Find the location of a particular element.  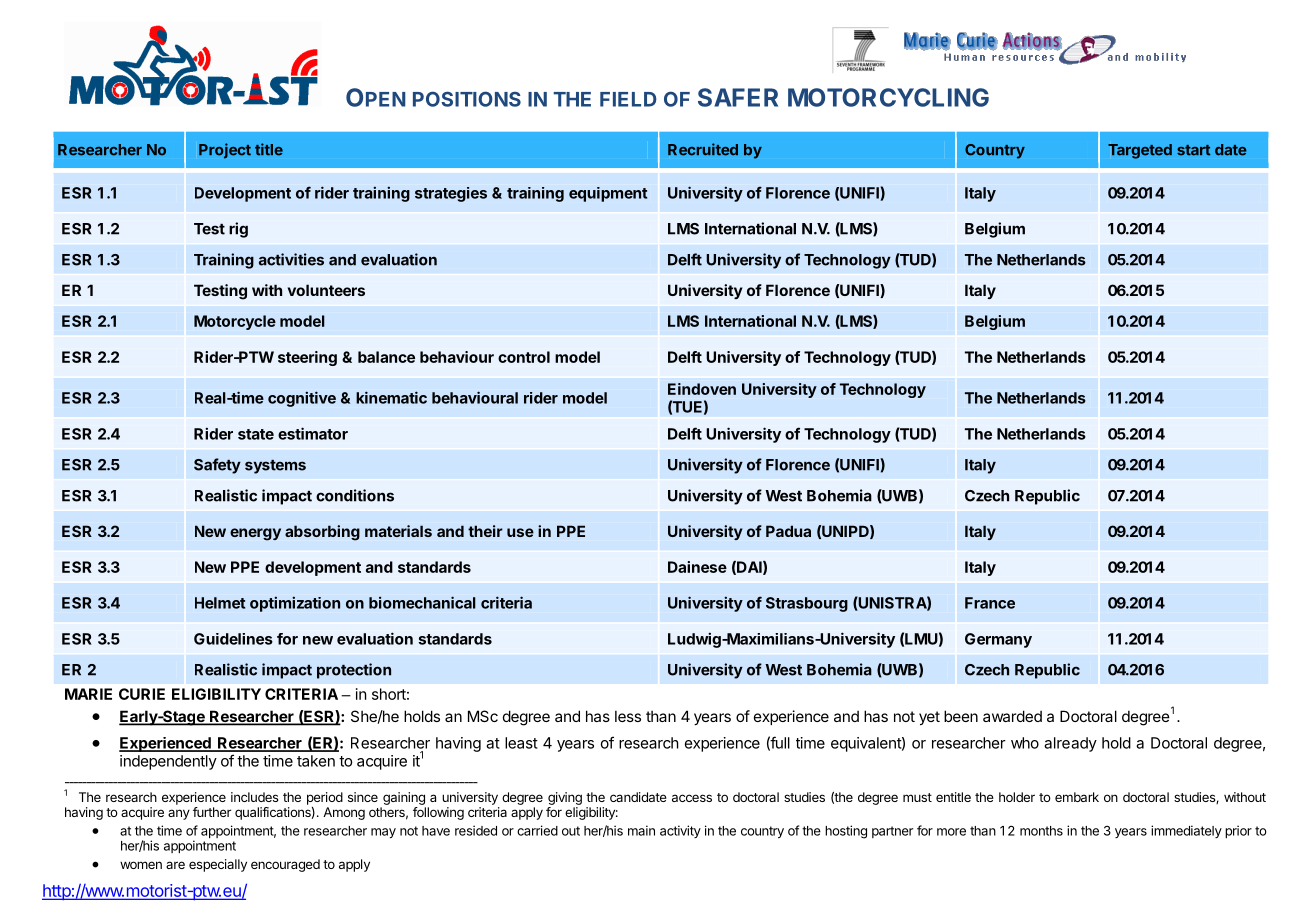

control is located at coordinates (524, 357).
